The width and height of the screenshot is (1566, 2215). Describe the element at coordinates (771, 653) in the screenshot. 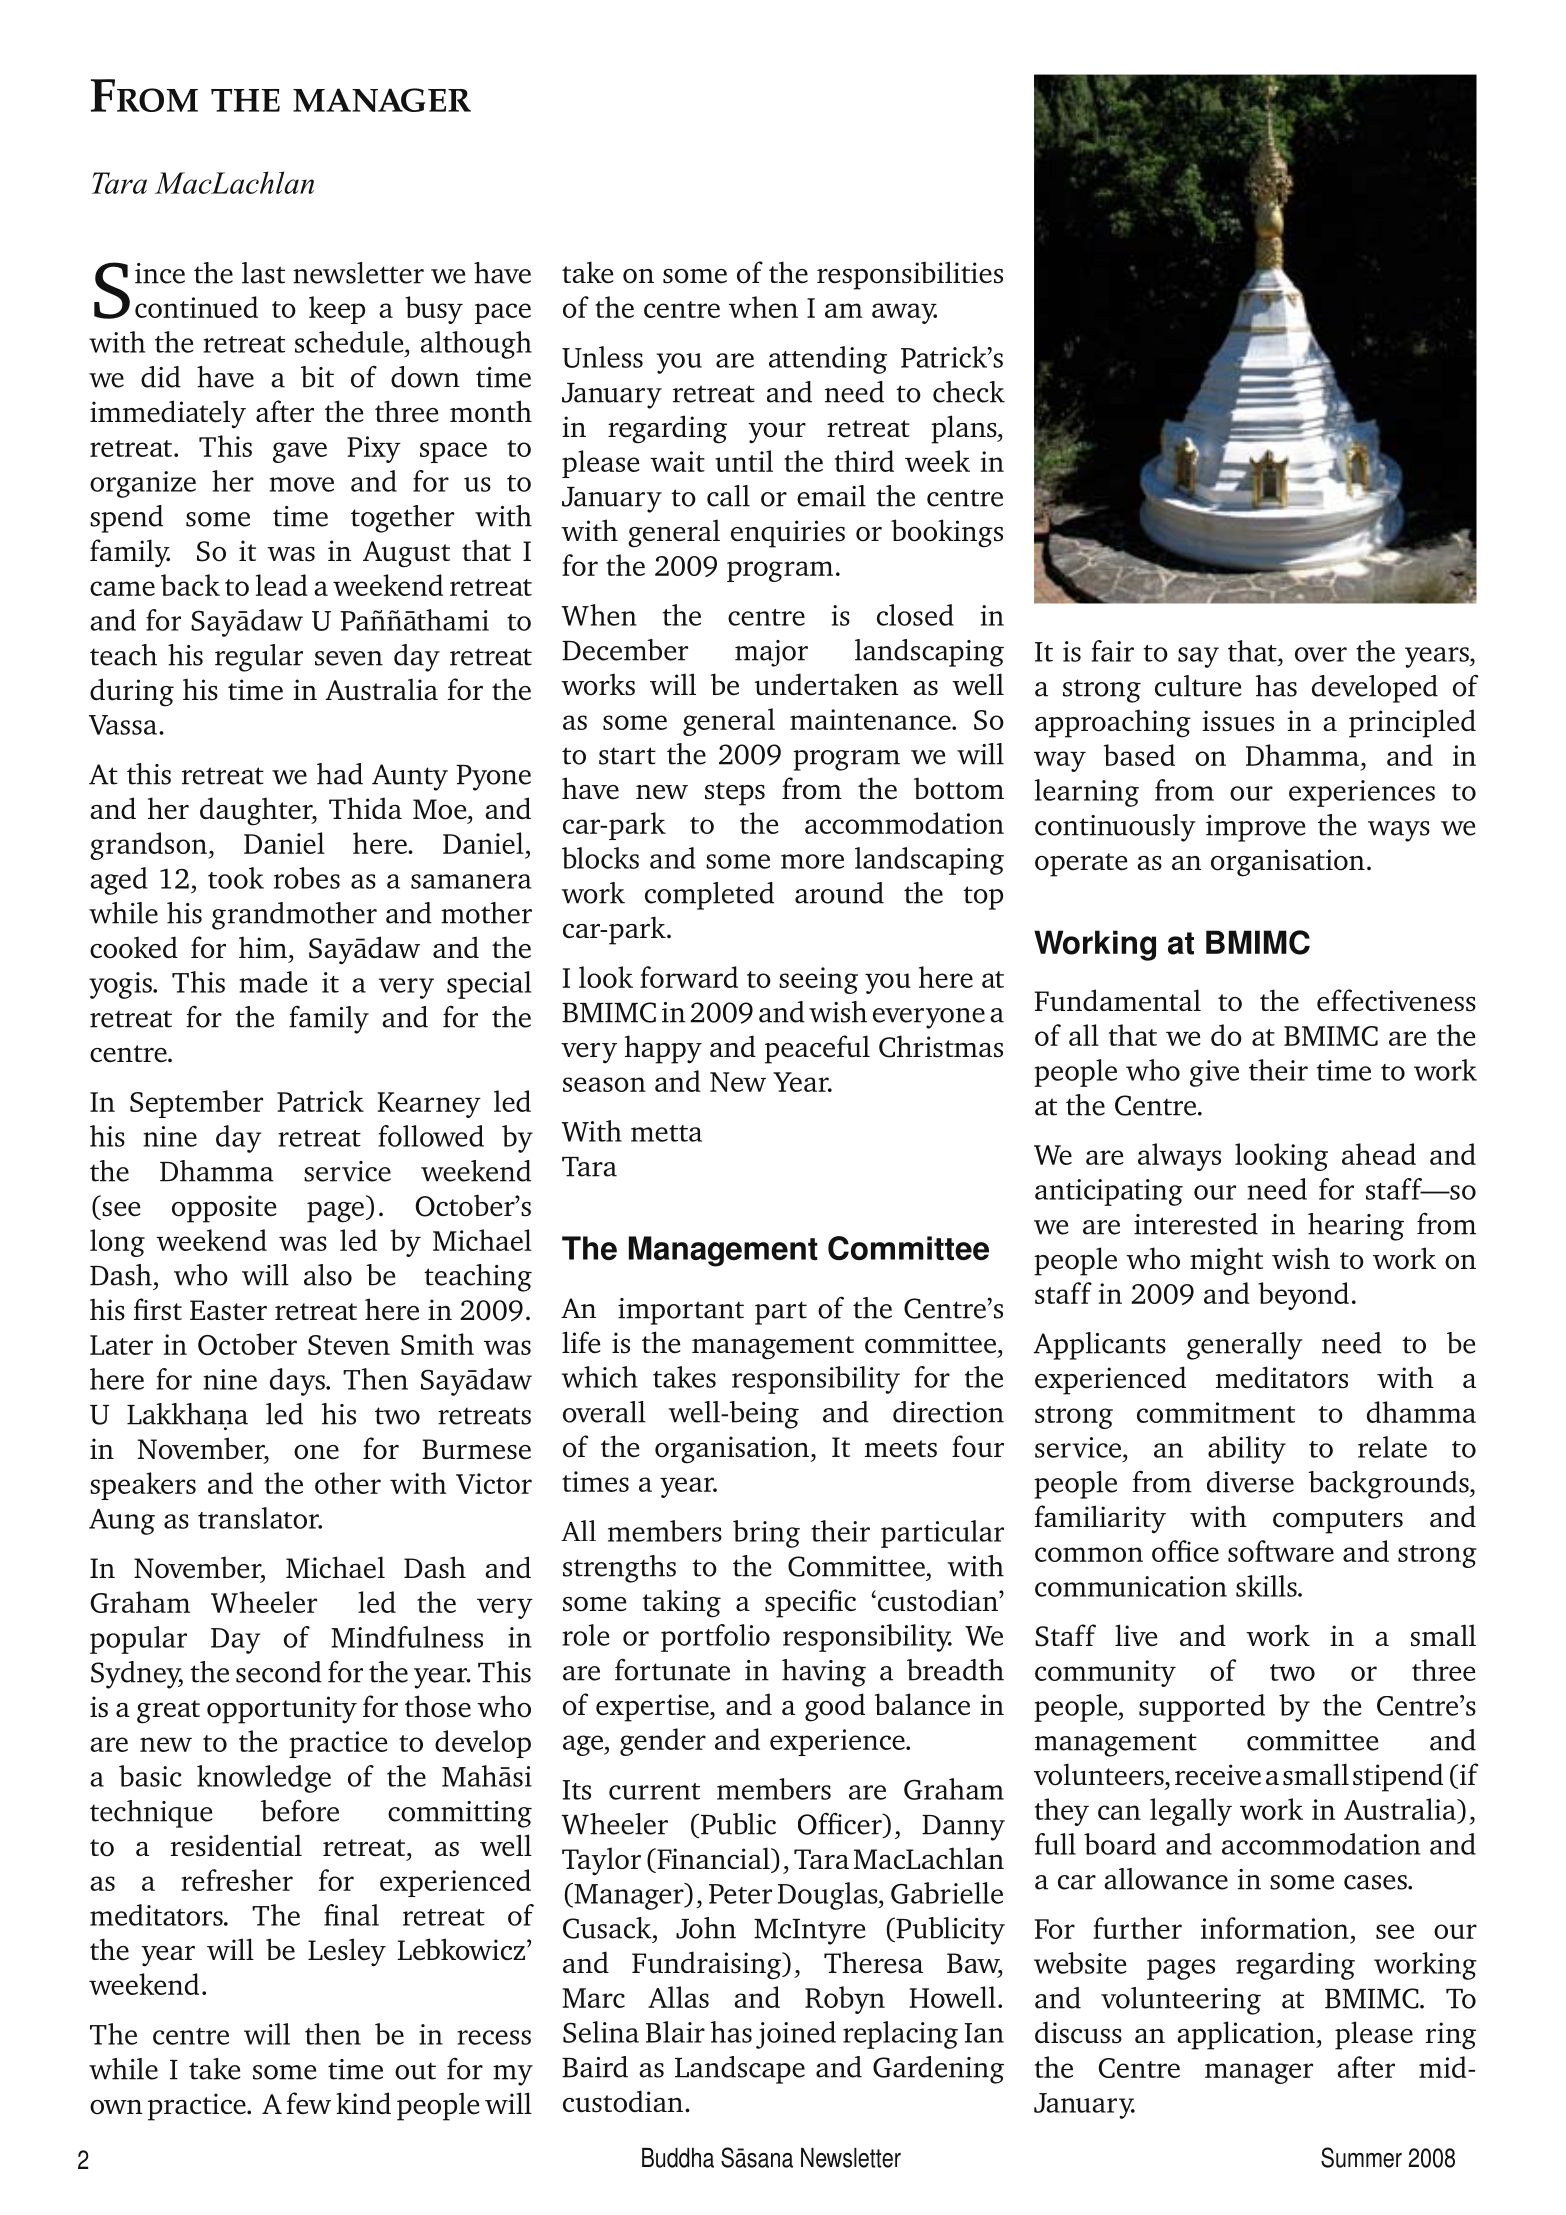

I see `major` at that location.
